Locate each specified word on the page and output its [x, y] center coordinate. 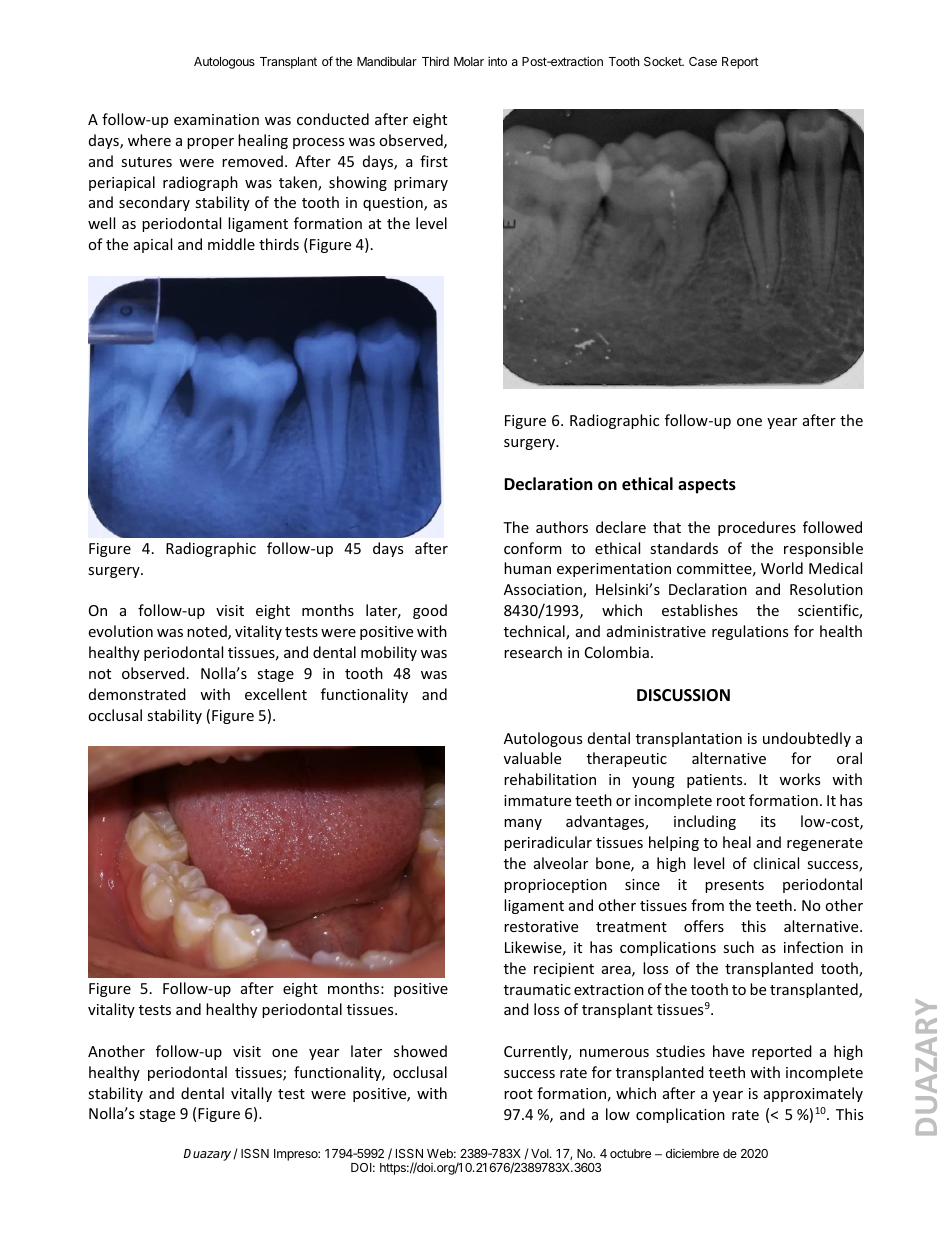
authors [562, 527]
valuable [532, 758]
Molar [469, 61]
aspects [707, 486]
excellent [276, 694]
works [799, 779]
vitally [251, 1094]
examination [216, 119]
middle [231, 244]
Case [703, 61]
